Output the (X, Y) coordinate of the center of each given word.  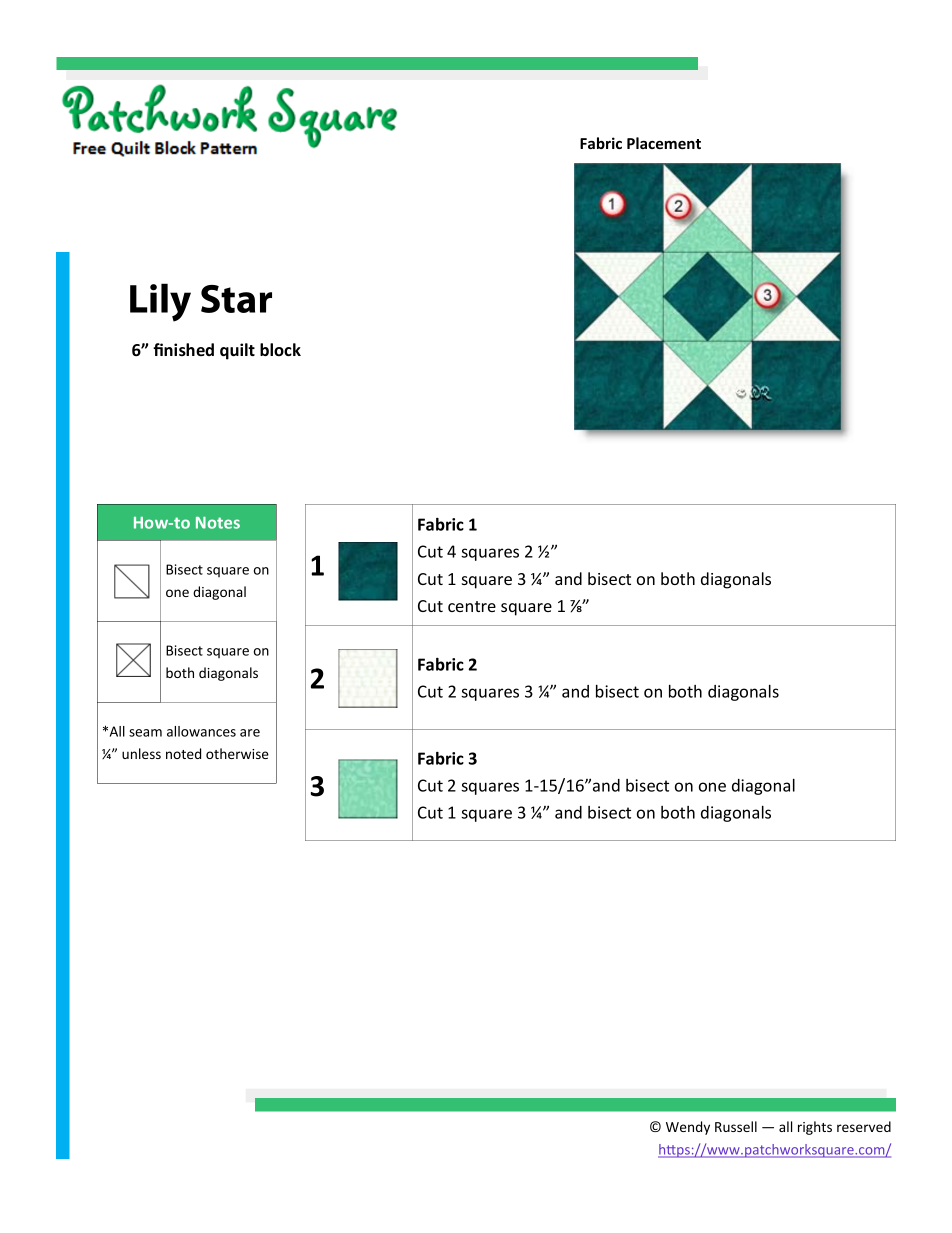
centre (472, 606)
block (280, 349)
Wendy (688, 1128)
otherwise (237, 753)
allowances (201, 731)
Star (236, 299)
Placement (664, 143)
